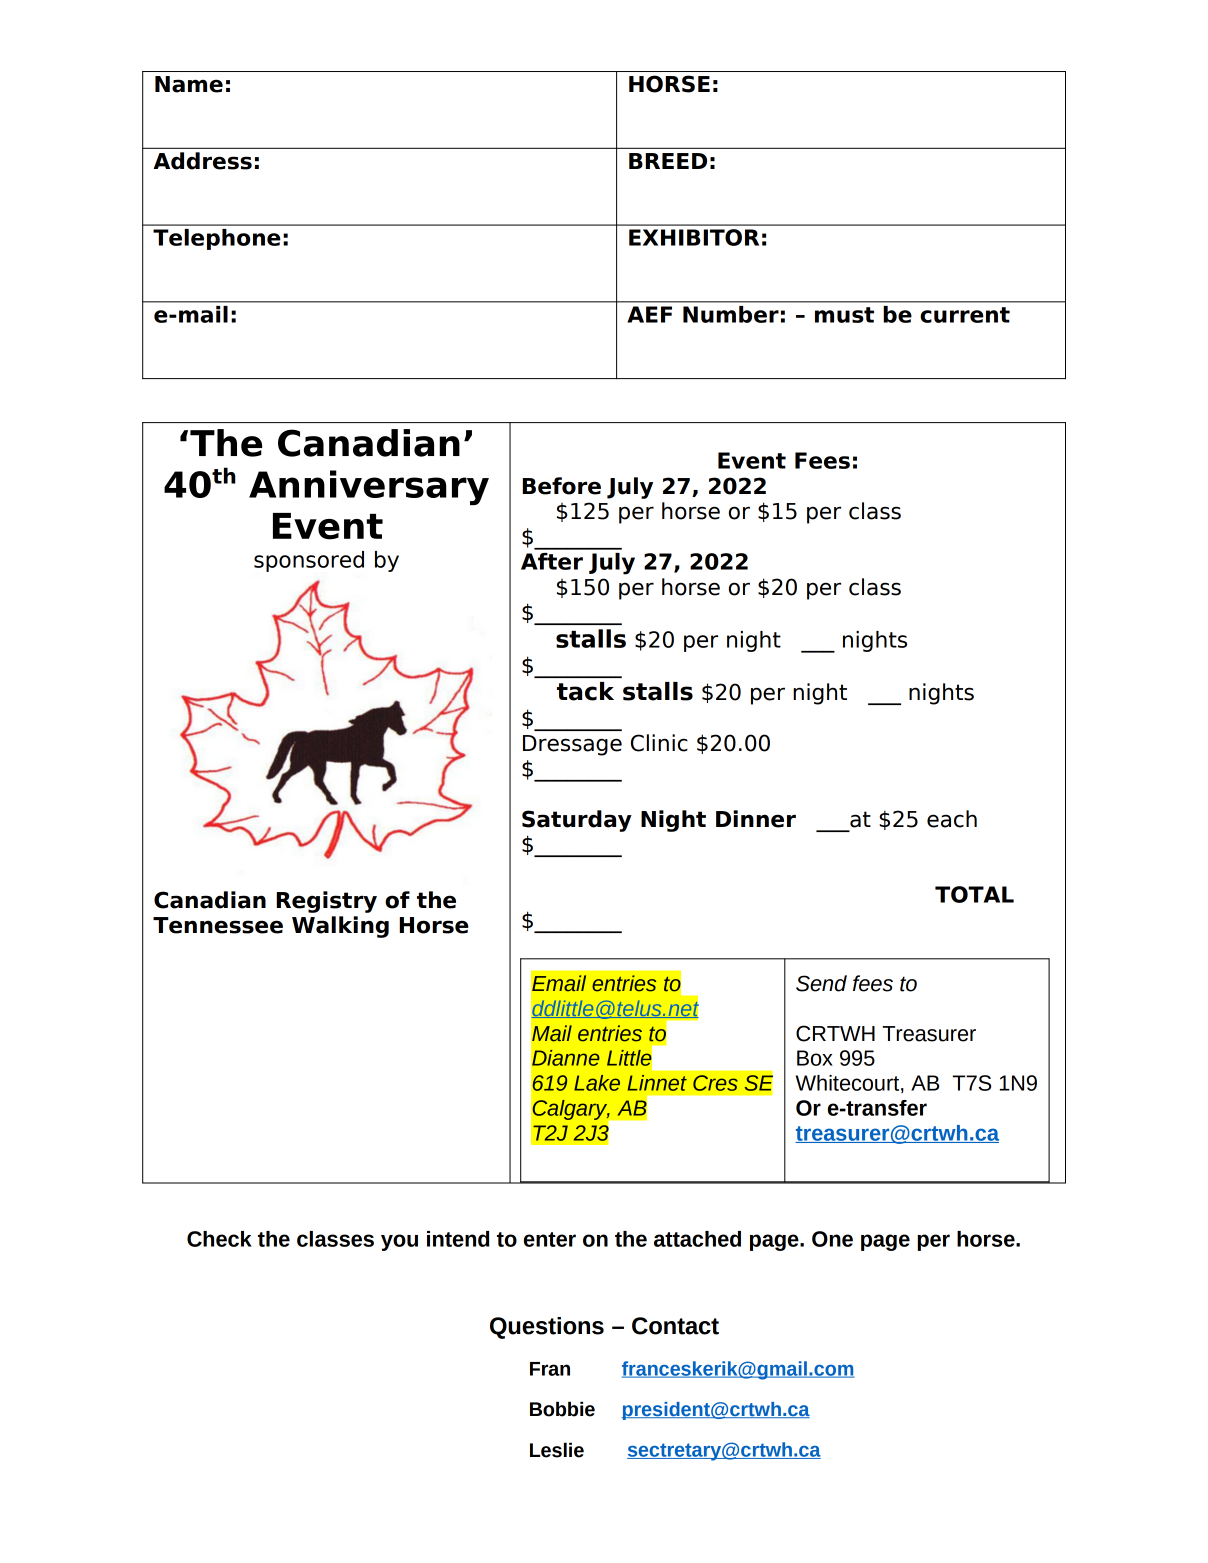  What do you see at coordinates (675, 1326) in the screenshot?
I see `Contact` at bounding box center [675, 1326].
